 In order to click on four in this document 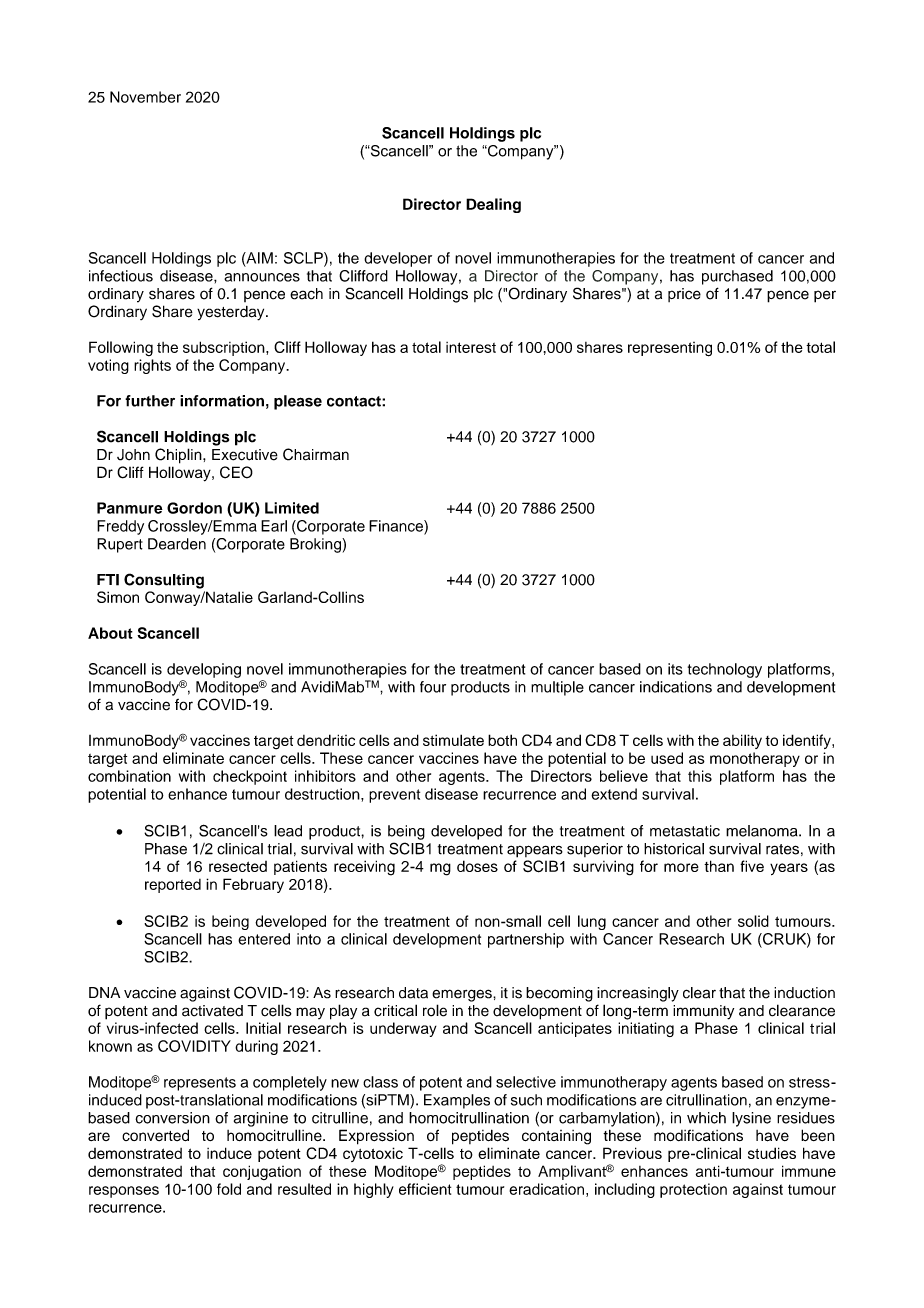, I will do `click(433, 687)`.
